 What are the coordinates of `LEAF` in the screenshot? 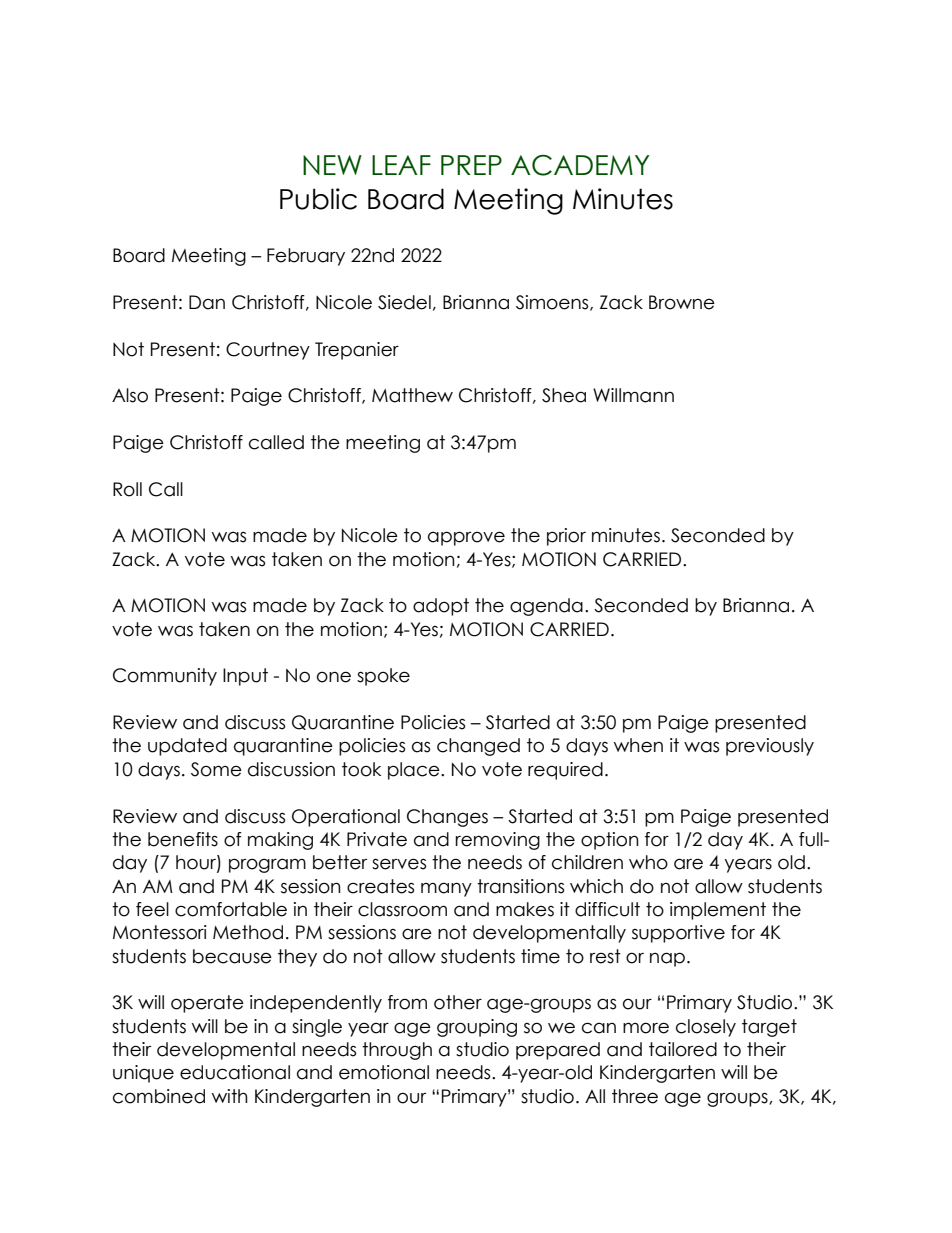 It's located at (401, 165).
